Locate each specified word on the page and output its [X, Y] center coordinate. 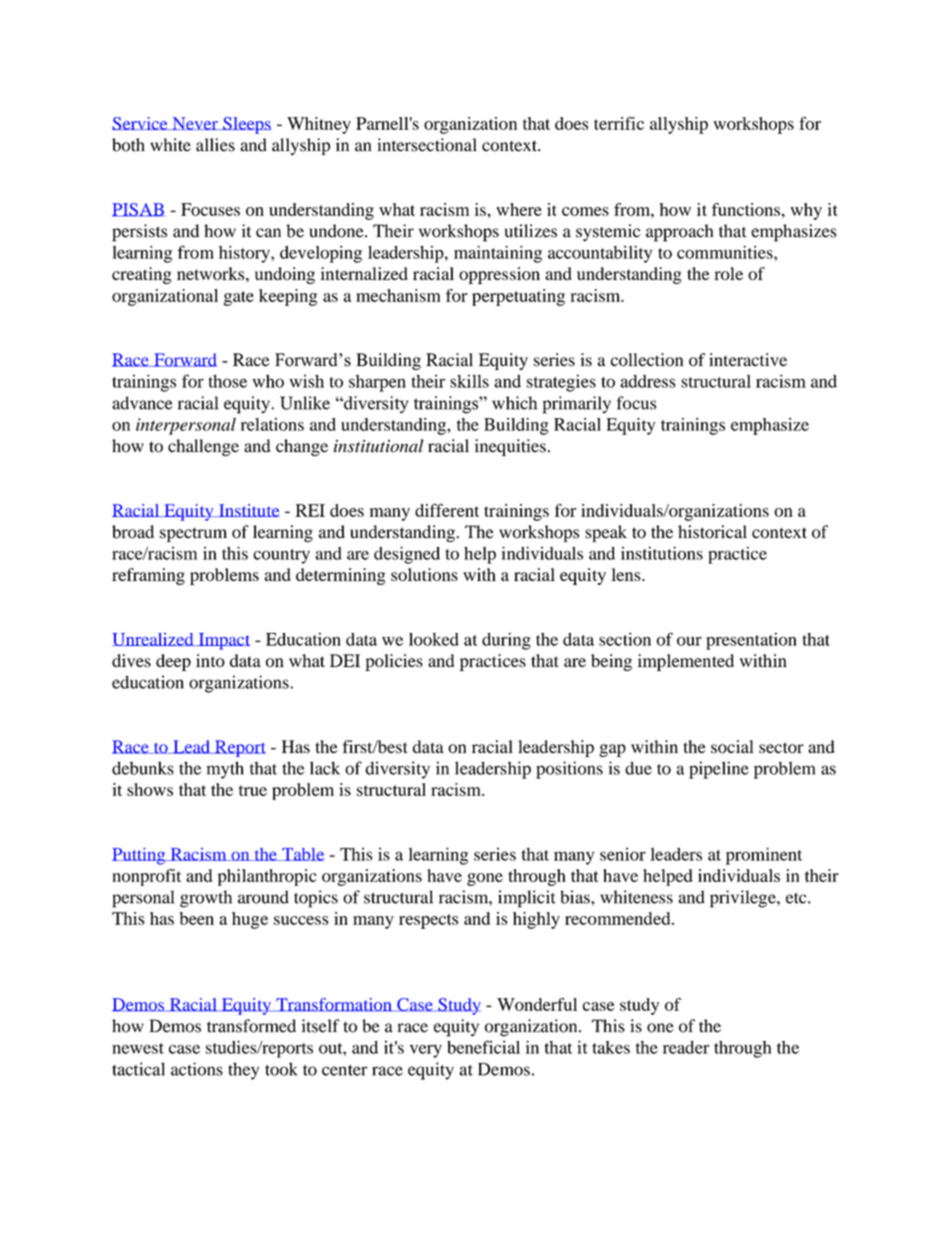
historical [712, 532]
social [732, 747]
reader [686, 1047]
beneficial [483, 1047]
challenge [203, 447]
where [519, 209]
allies [215, 145]
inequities [510, 447]
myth [225, 770]
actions [197, 1069]
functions [746, 209]
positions [569, 770]
